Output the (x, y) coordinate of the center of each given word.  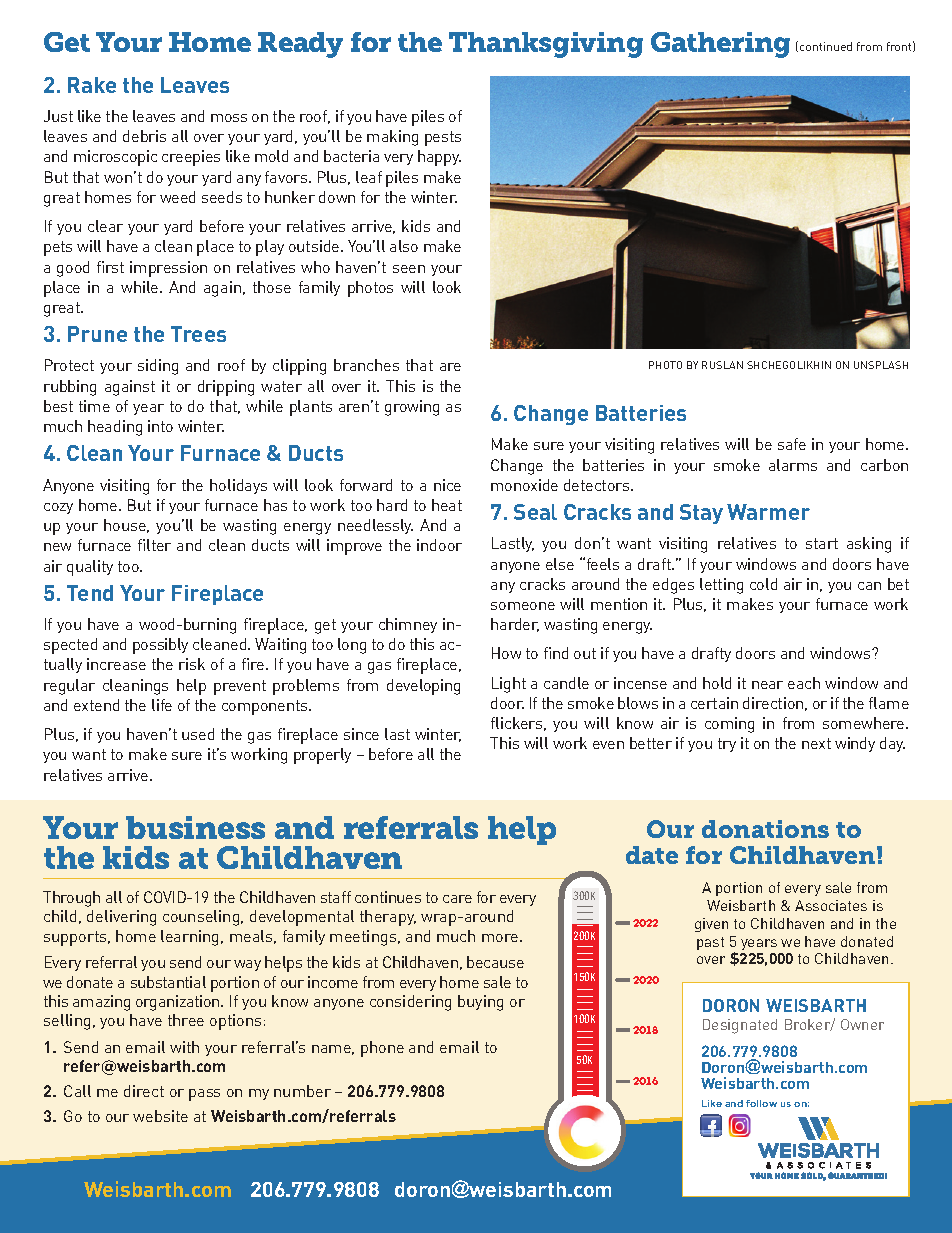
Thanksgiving (546, 45)
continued (826, 46)
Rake (92, 85)
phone (382, 1049)
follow (761, 1103)
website (160, 1116)
